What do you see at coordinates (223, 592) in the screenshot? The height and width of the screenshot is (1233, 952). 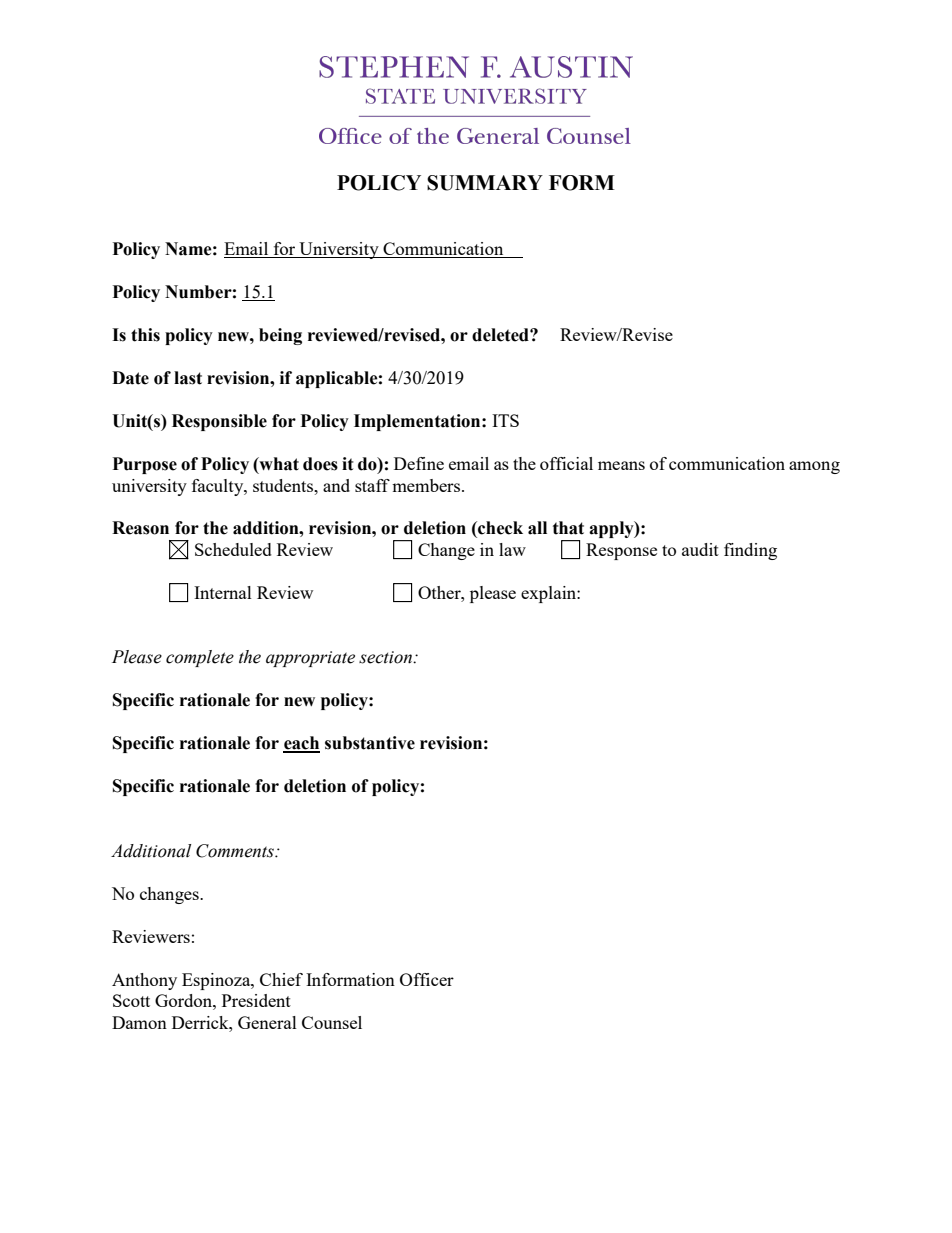 I see `Internal` at bounding box center [223, 592].
